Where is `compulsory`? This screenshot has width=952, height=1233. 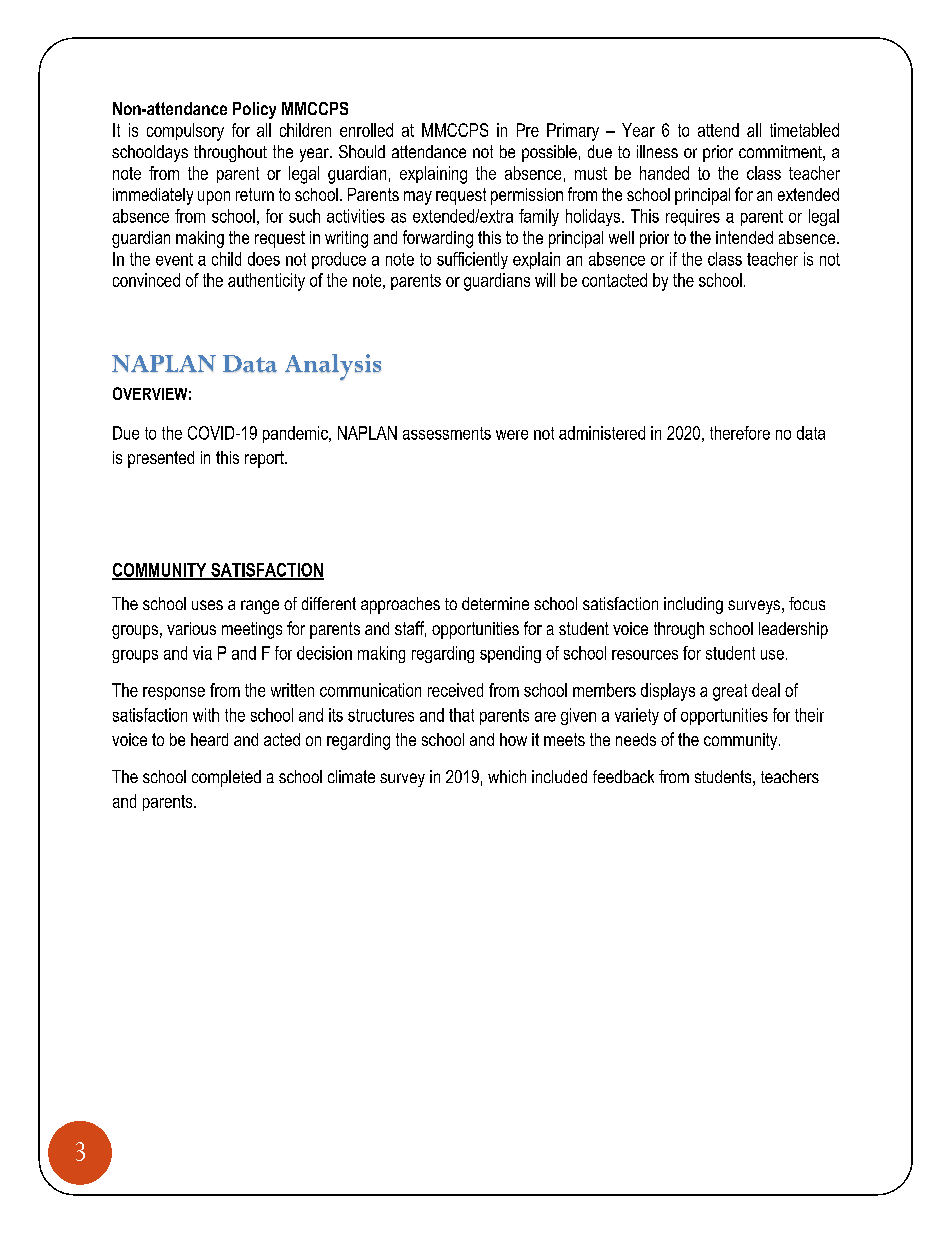 compulsory is located at coordinates (185, 132).
